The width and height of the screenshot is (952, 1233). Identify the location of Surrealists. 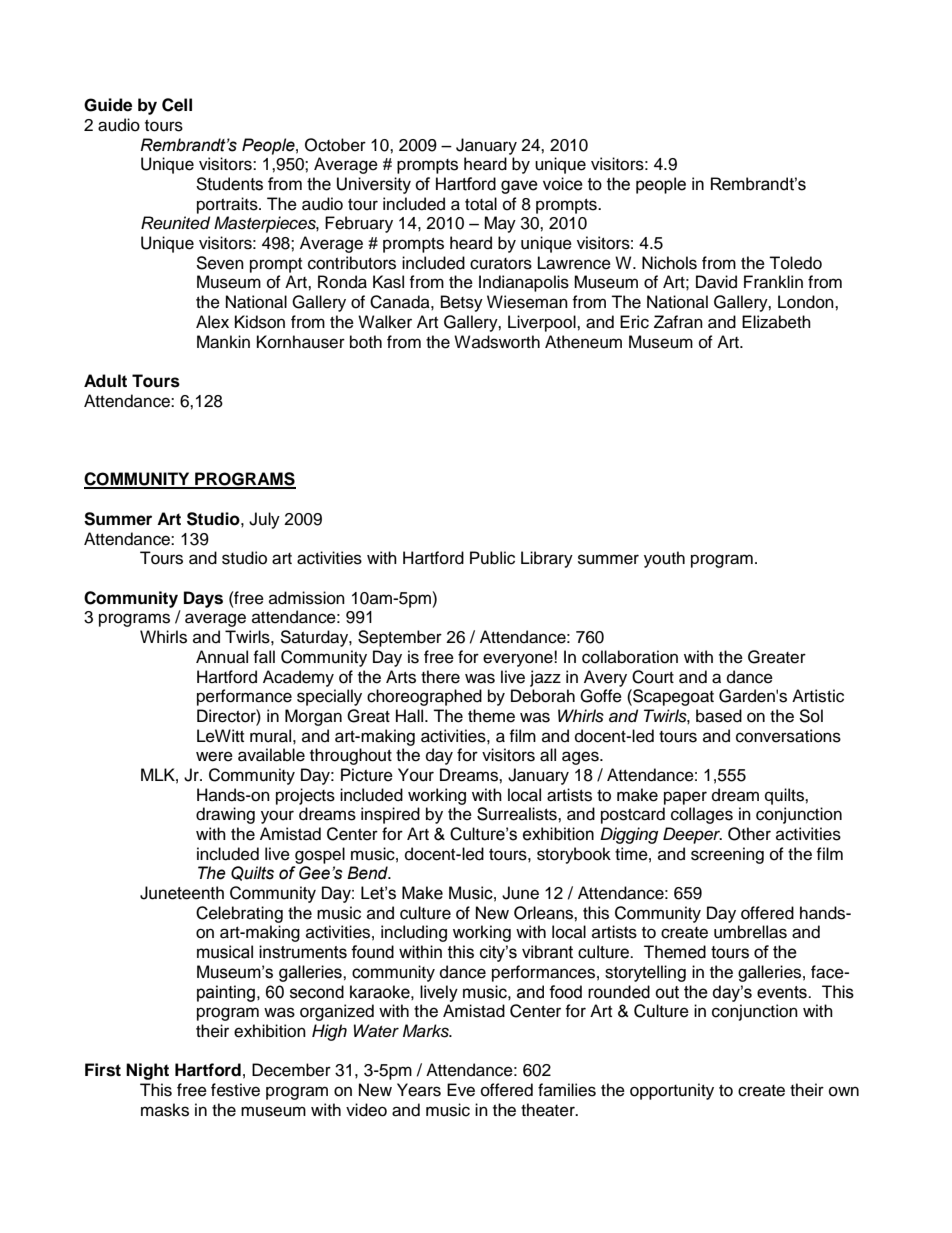
(518, 814).
